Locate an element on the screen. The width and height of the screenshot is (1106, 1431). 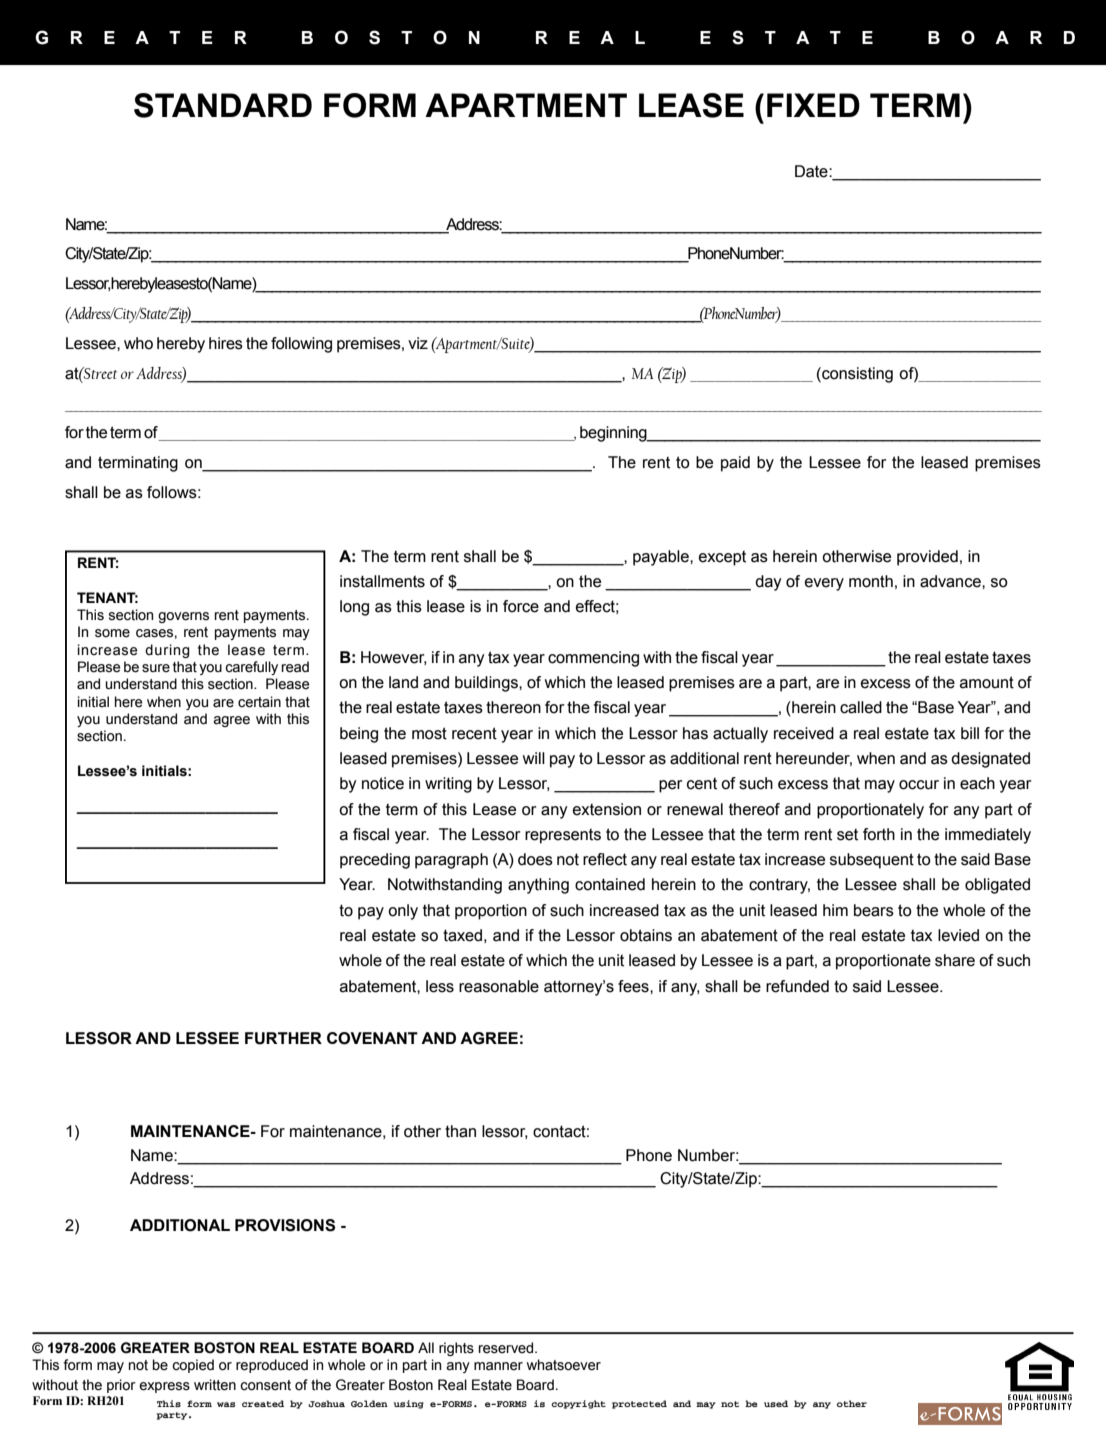
whatsoever is located at coordinates (563, 1365).
